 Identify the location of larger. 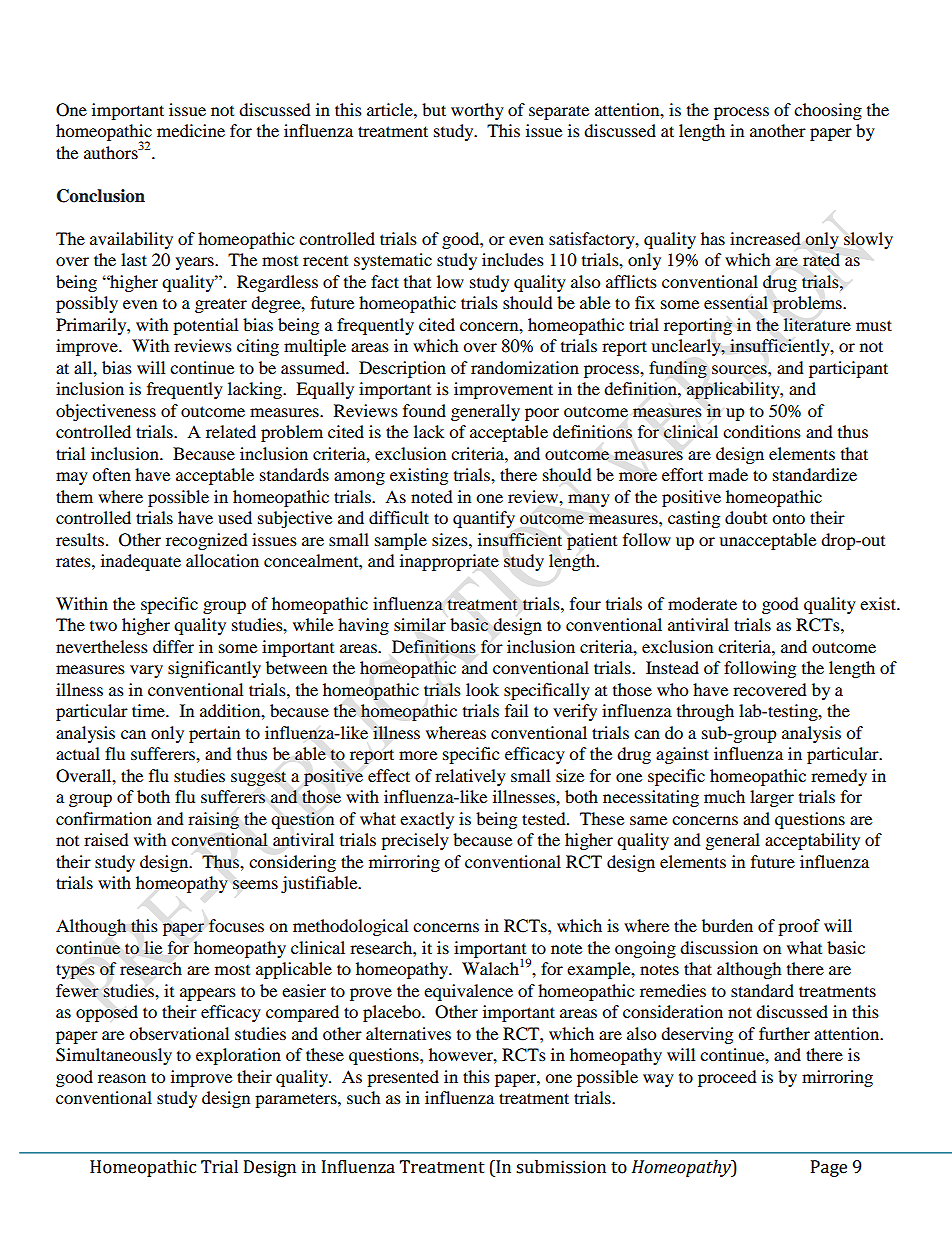
(772, 798).
